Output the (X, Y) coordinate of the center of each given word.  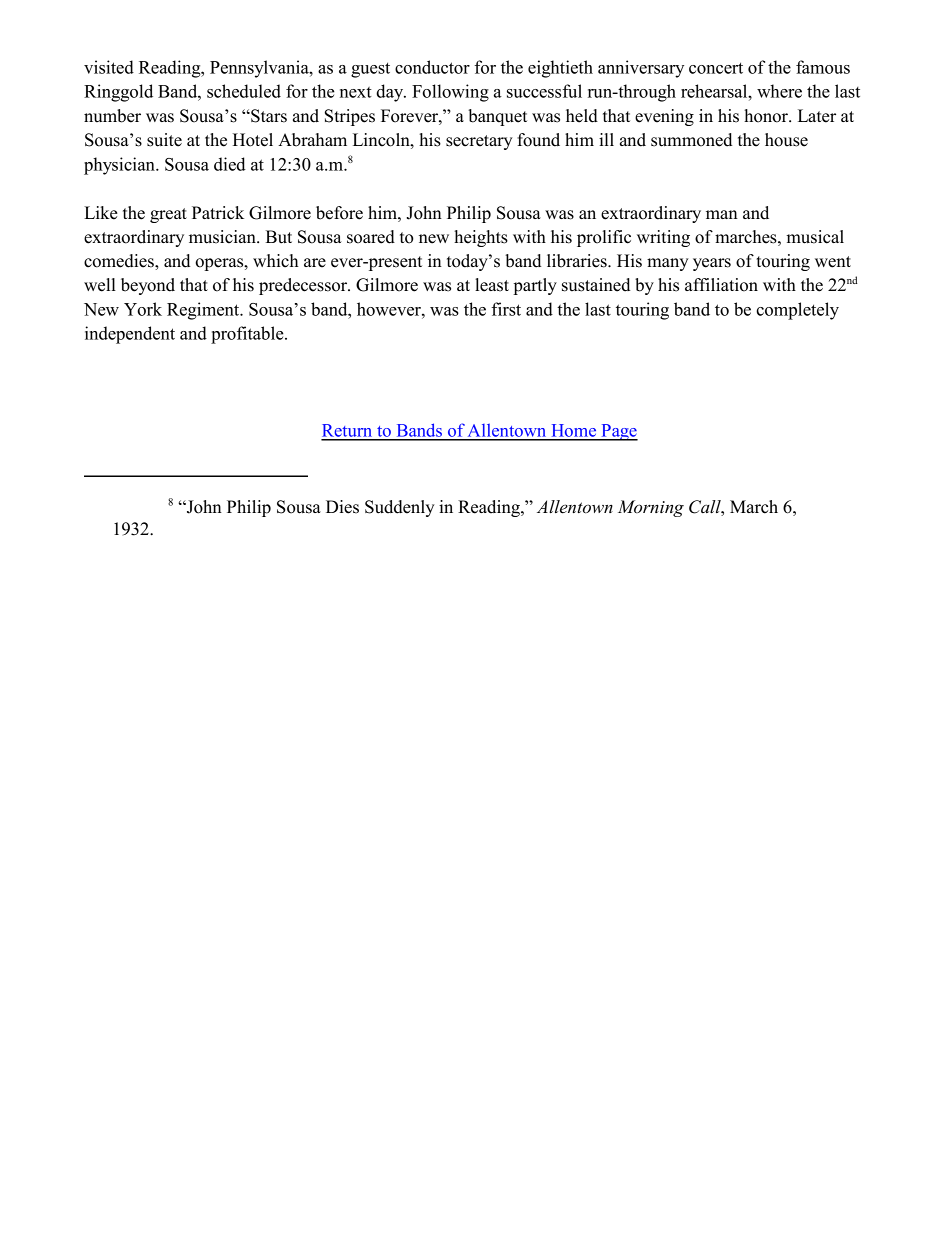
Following (450, 93)
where (779, 91)
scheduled (244, 91)
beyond (148, 286)
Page (618, 432)
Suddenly (400, 508)
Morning (651, 508)
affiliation (721, 285)
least (492, 285)
